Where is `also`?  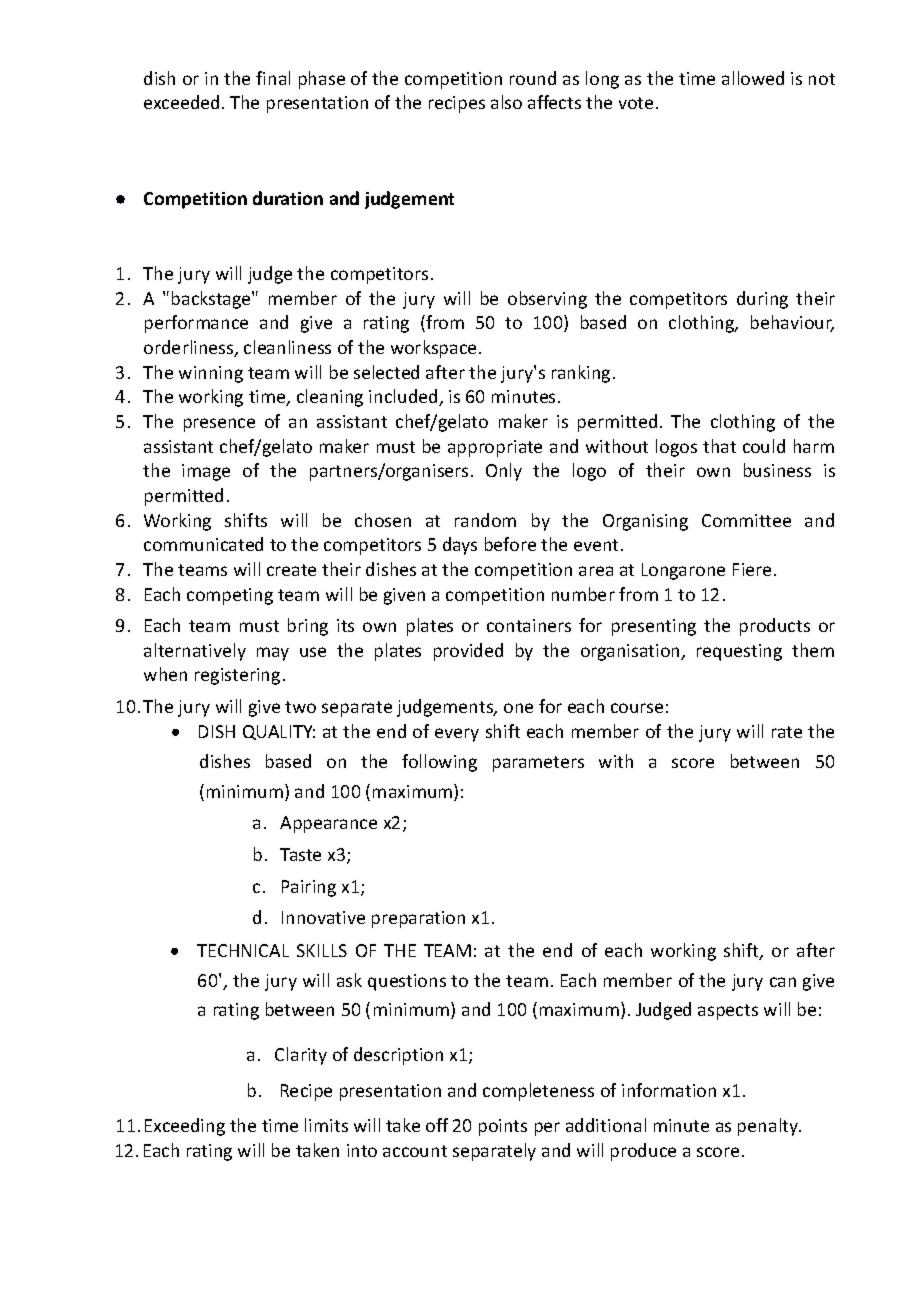 also is located at coordinates (506, 102).
